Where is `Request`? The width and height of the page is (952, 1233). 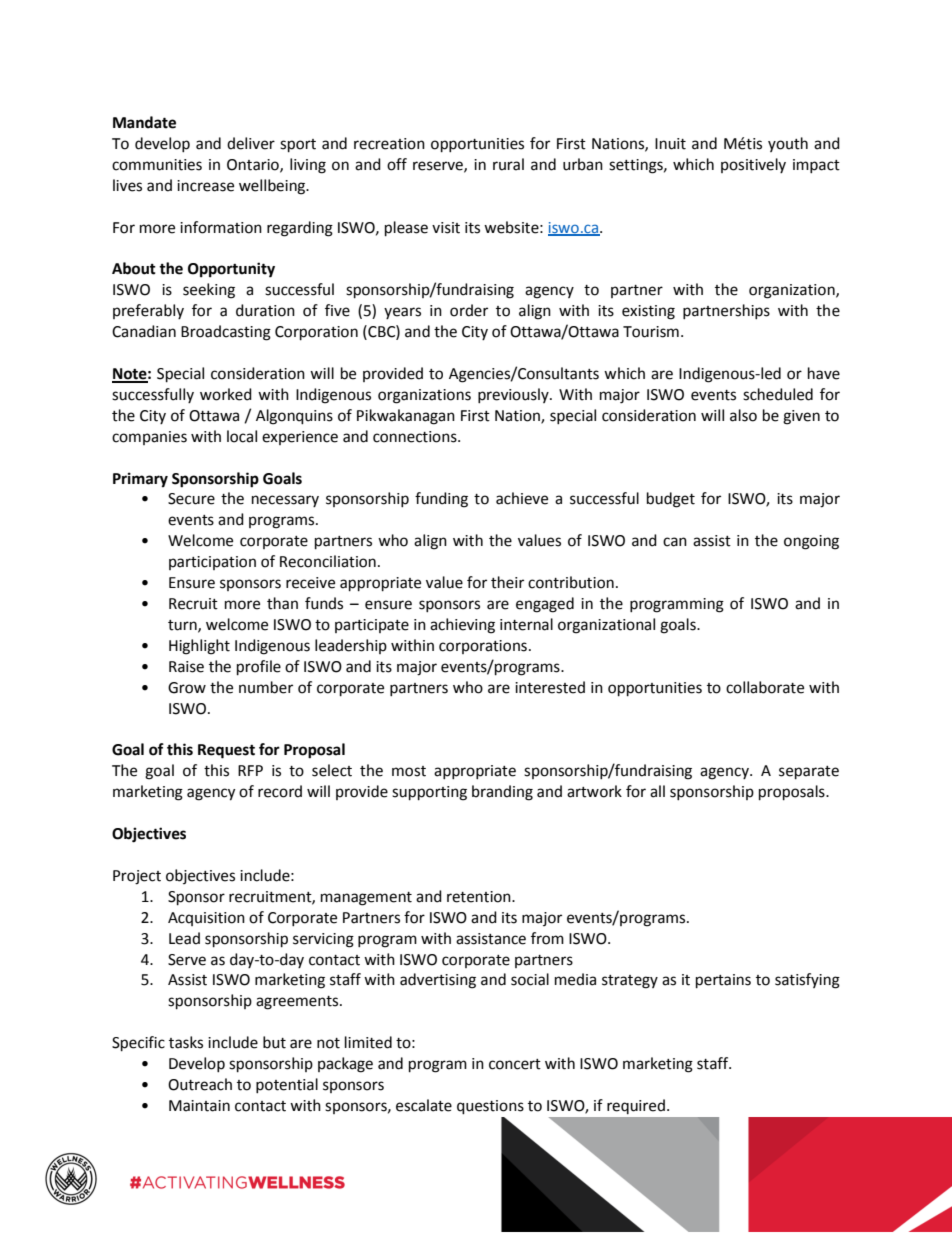
Request is located at coordinates (226, 751).
